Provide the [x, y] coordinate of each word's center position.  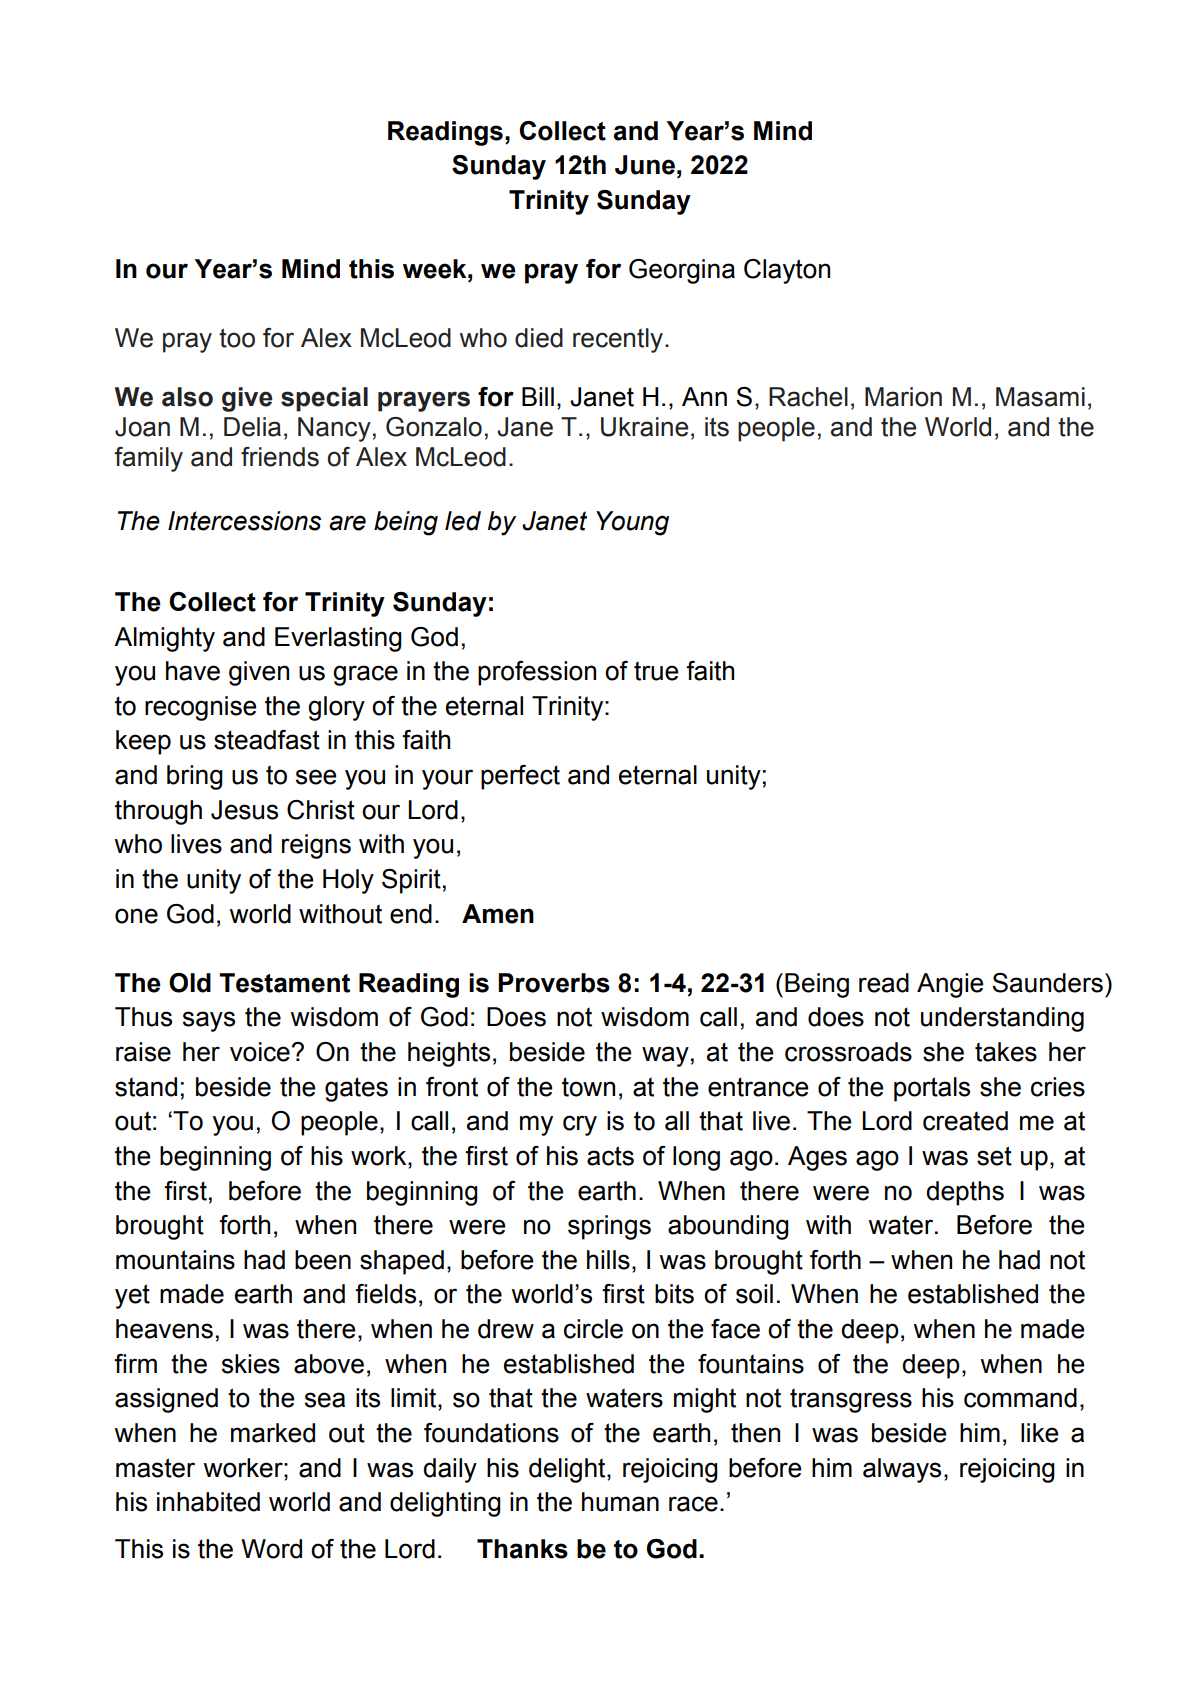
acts [610, 1156]
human [620, 1502]
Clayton [787, 271]
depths [965, 1193]
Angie [950, 985]
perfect [520, 777]
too [237, 338]
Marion [903, 397]
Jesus [244, 810]
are [347, 523]
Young [632, 523]
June [645, 165]
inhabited [208, 1502]
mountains [175, 1260]
